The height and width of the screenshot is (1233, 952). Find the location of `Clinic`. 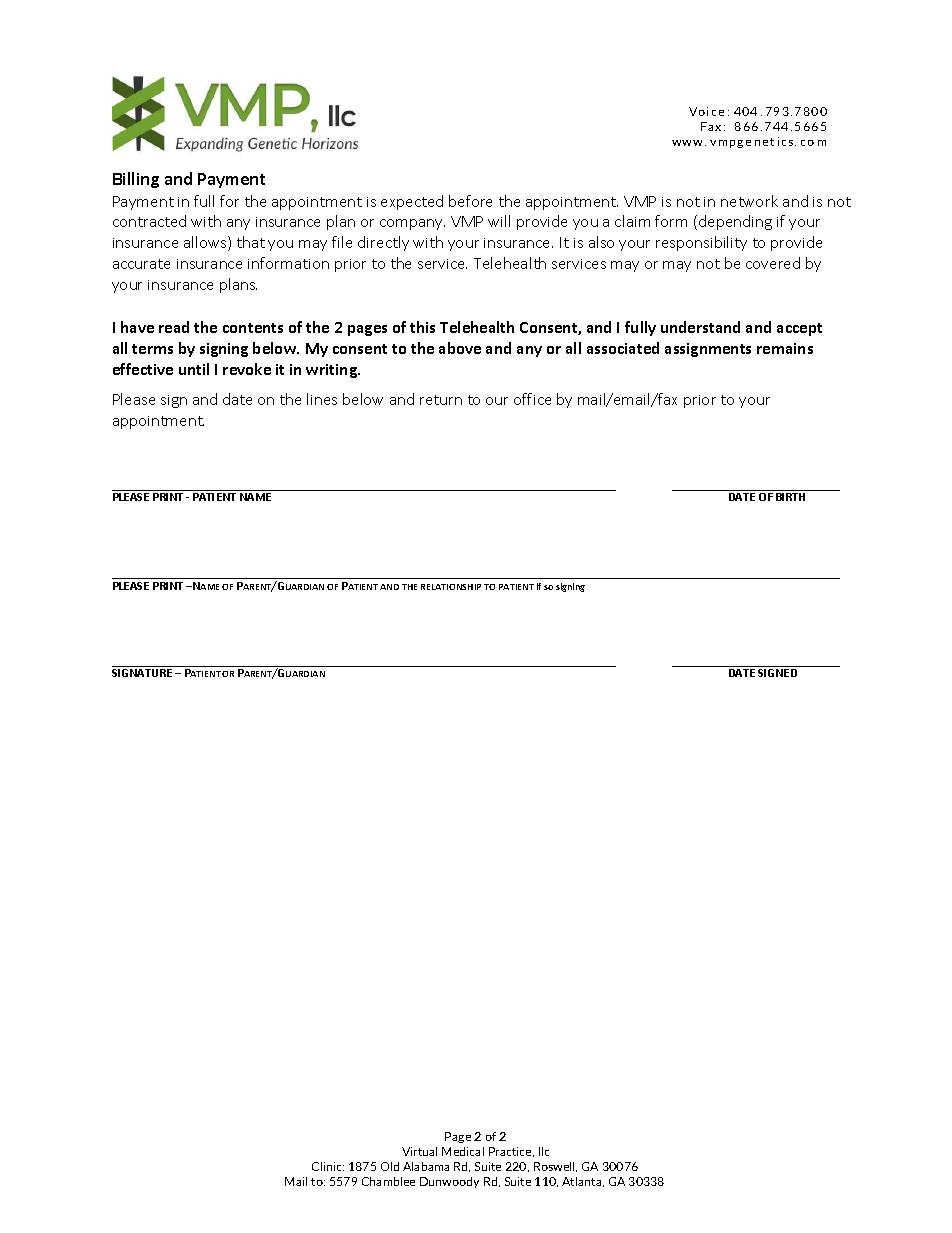

Clinic is located at coordinates (328, 1166).
